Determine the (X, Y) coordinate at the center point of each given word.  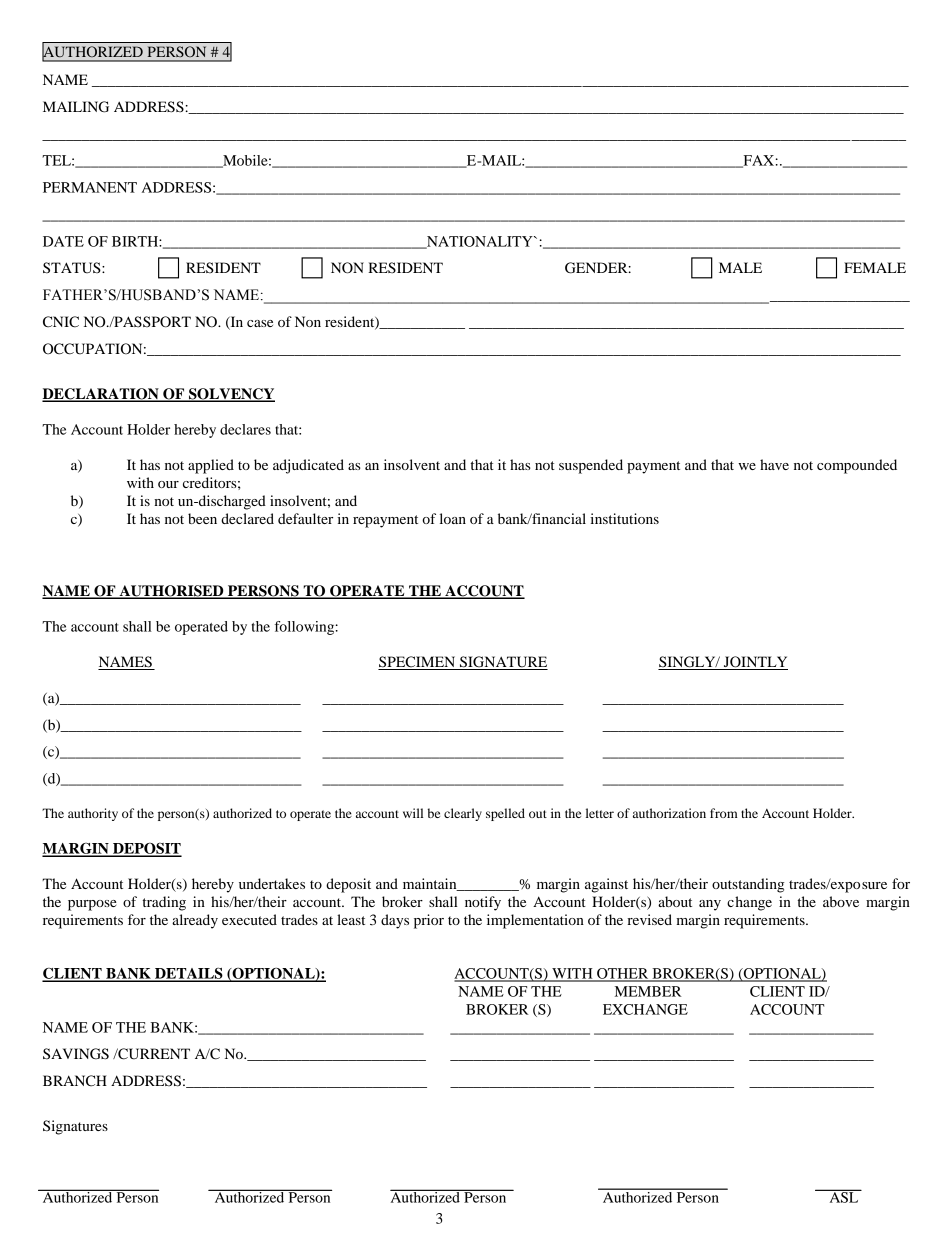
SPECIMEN (418, 663)
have (774, 464)
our (168, 484)
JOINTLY (755, 663)
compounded (857, 466)
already (195, 921)
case (260, 323)
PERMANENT (90, 187)
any (710, 905)
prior (429, 921)
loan (453, 518)
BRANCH (75, 1081)
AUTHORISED (171, 592)
